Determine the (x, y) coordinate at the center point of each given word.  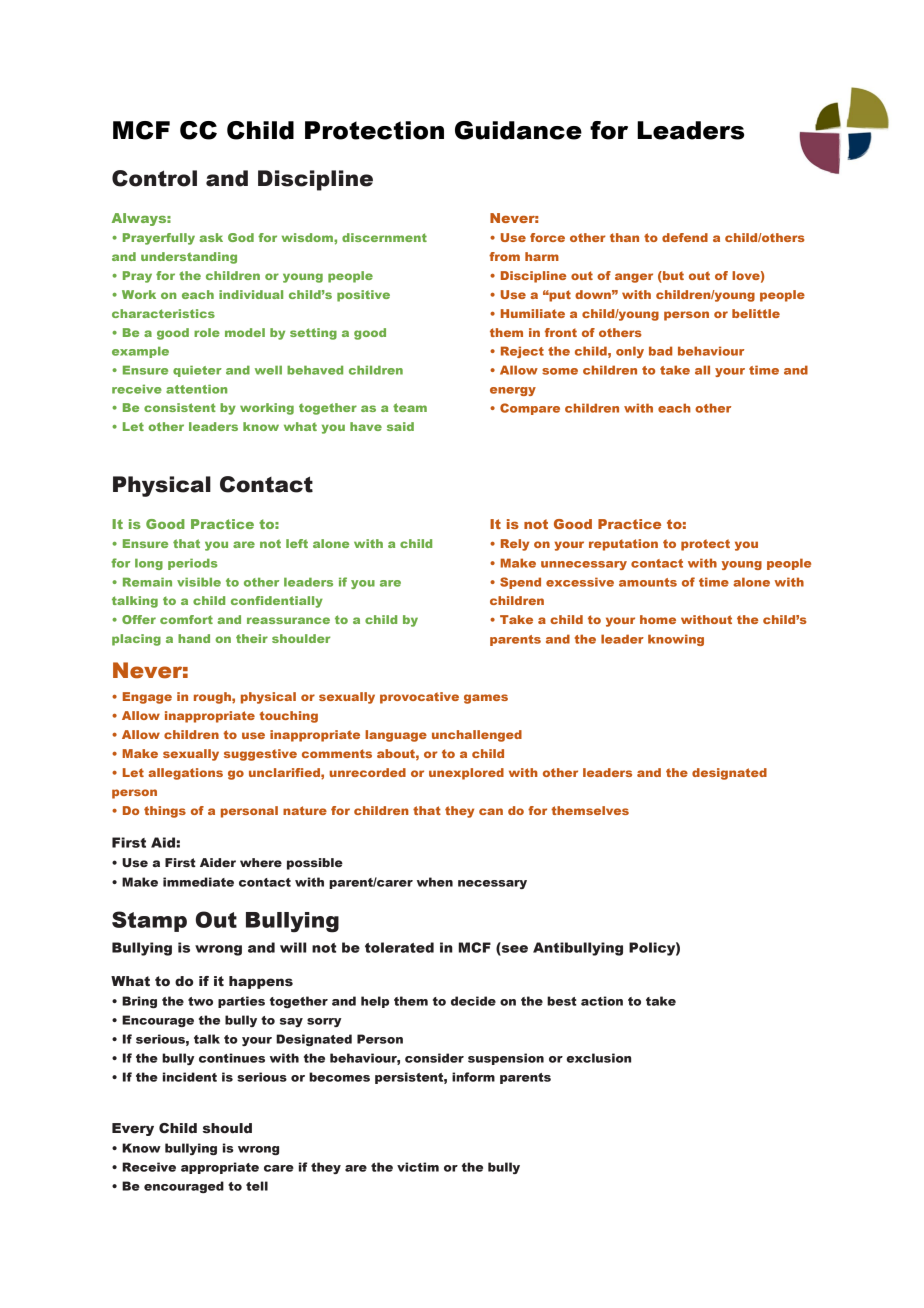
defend (685, 237)
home (658, 619)
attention (196, 389)
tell (257, 1186)
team (410, 407)
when (435, 882)
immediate (198, 882)
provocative (419, 698)
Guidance (518, 130)
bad (660, 351)
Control (154, 178)
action (602, 1001)
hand (194, 638)
